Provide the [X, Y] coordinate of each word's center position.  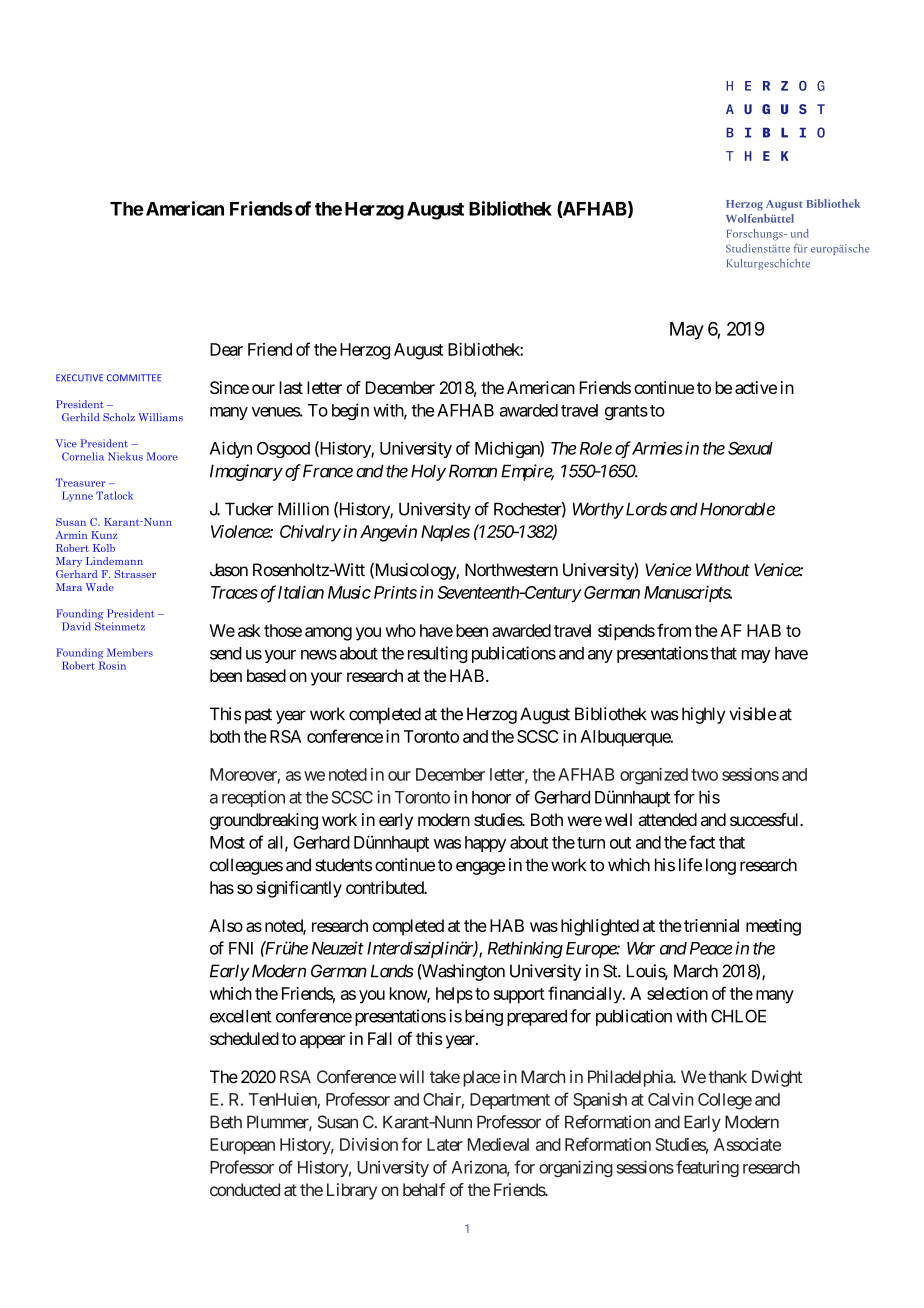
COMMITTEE [134, 378]
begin [350, 411]
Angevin [388, 533]
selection [677, 993]
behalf [424, 1189]
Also [226, 925]
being [484, 1017]
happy [485, 844]
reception [253, 798]
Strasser [135, 574]
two [704, 775]
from [674, 630]
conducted [245, 1189]
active [756, 387]
